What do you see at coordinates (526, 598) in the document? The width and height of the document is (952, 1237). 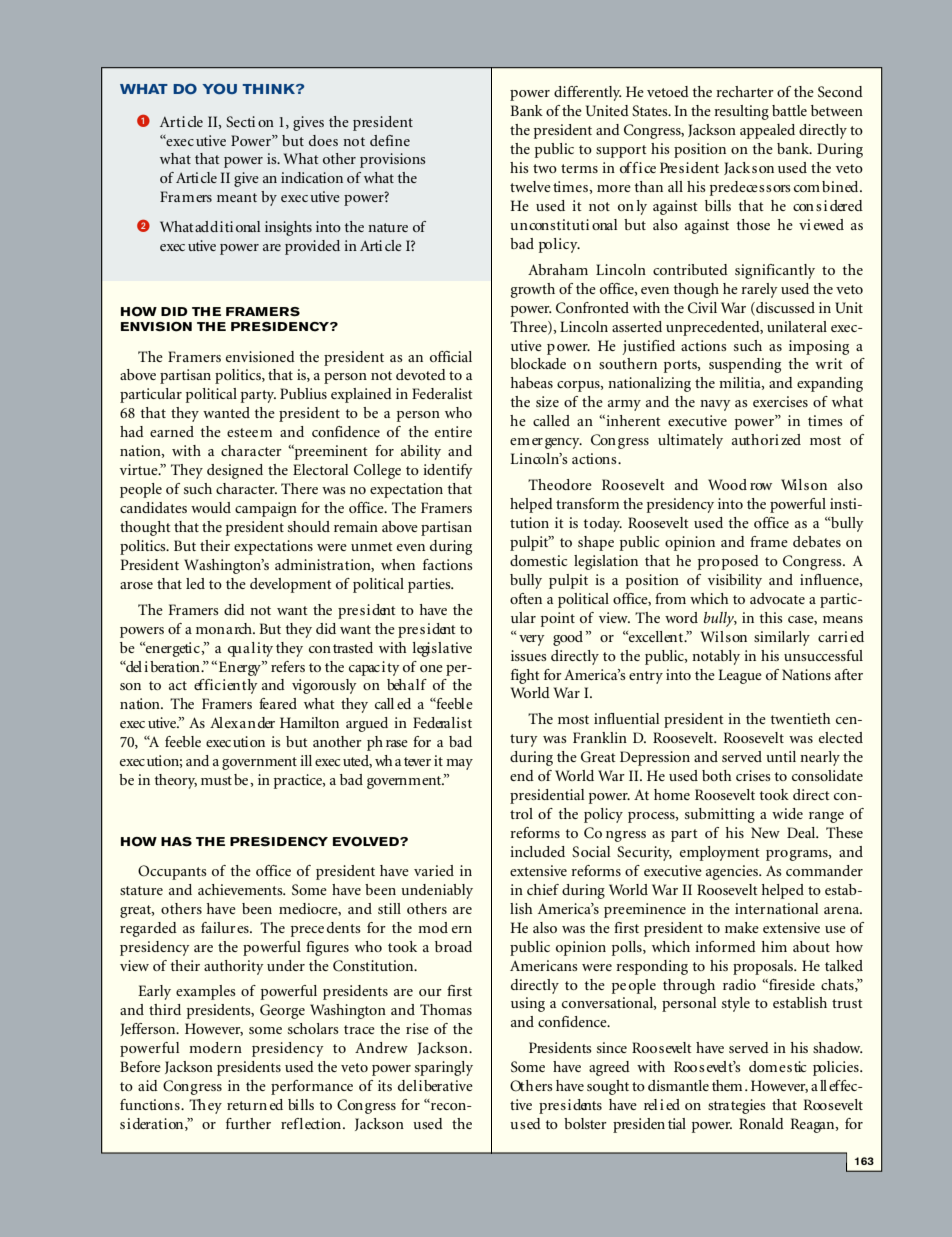 I see `often` at bounding box center [526, 598].
